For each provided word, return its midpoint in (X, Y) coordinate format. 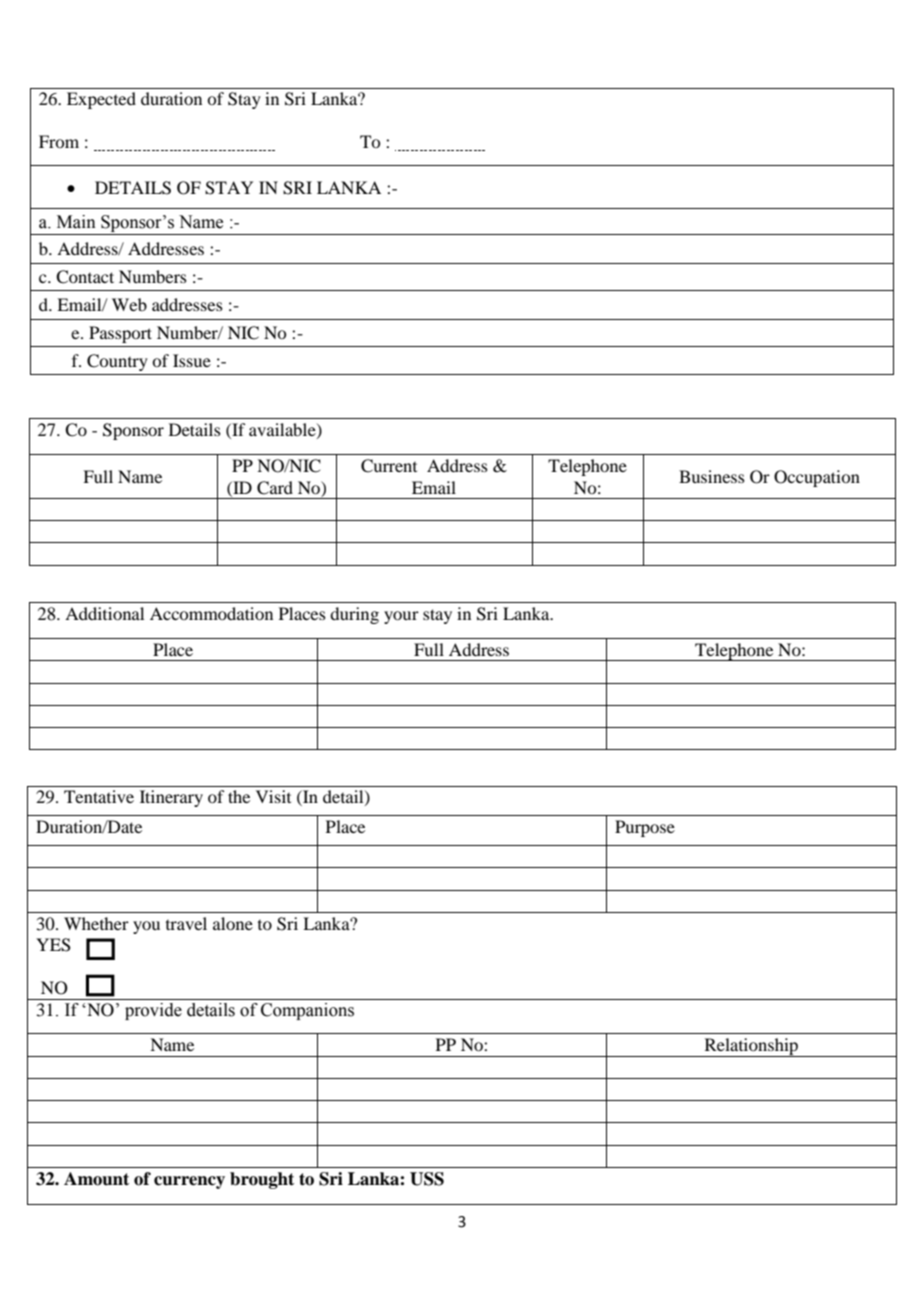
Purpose (645, 828)
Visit (273, 796)
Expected (101, 100)
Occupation (817, 478)
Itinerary (171, 798)
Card (275, 488)
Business (712, 476)
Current (389, 466)
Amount (96, 1179)
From (59, 141)
